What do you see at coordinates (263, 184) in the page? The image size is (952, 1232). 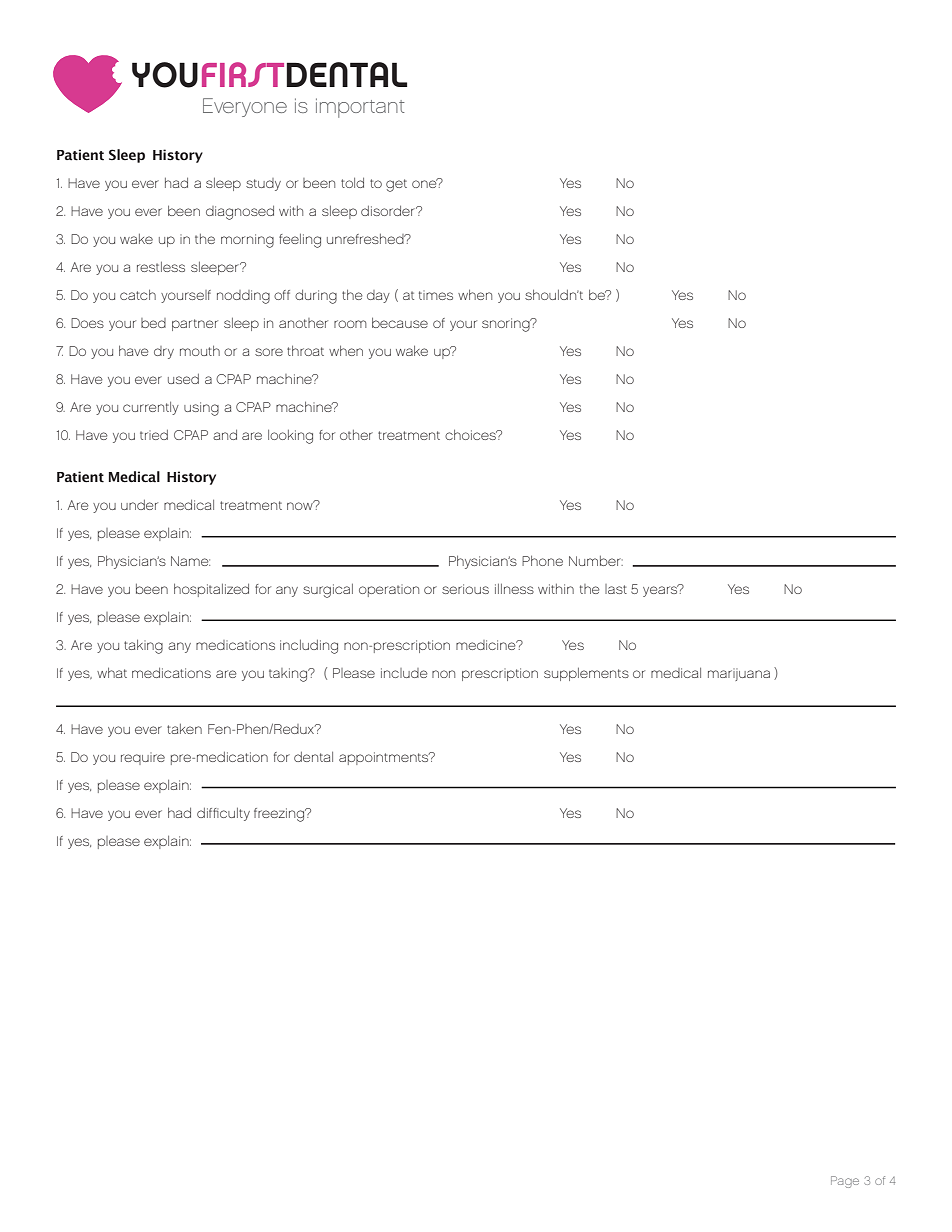 I see `study` at bounding box center [263, 184].
